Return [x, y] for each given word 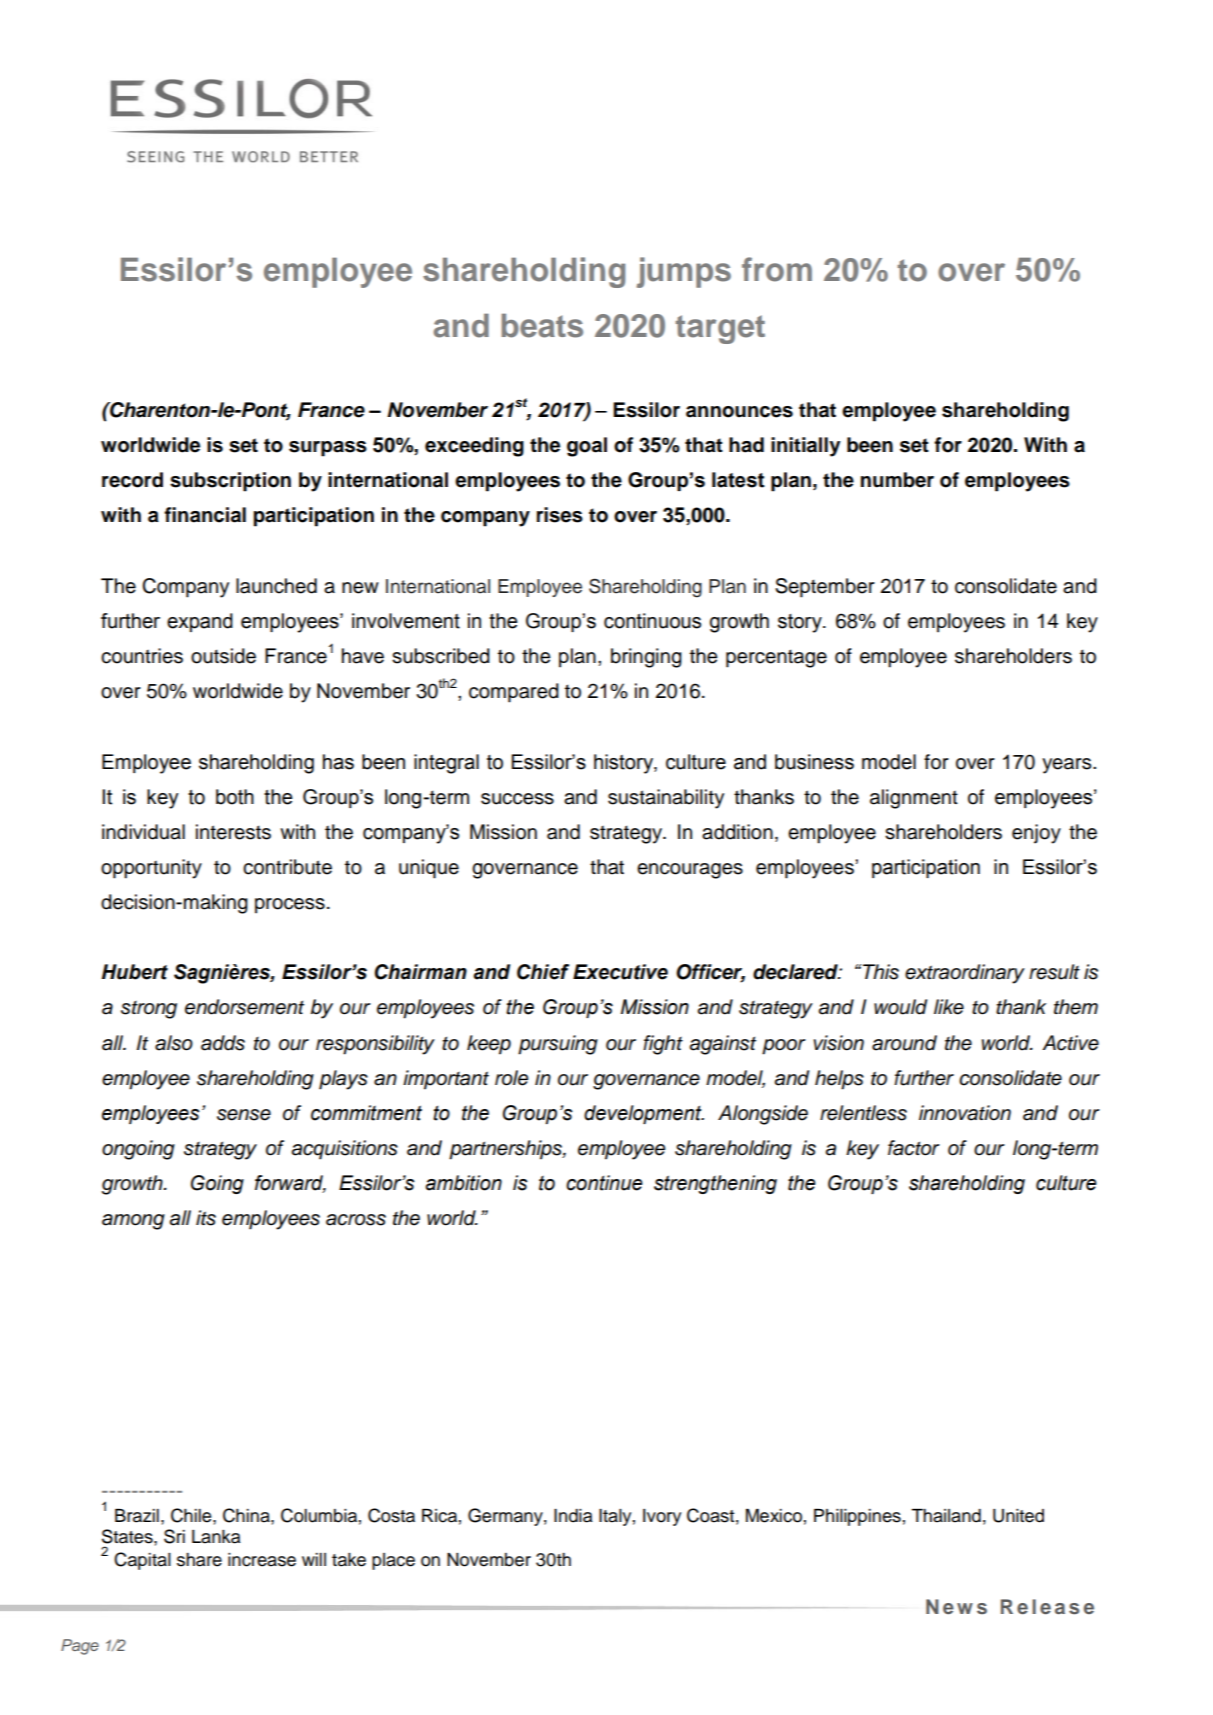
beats [542, 326]
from [777, 269]
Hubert [135, 972]
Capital [142, 1561]
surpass [328, 449]
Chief [543, 972]
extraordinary [965, 974]
